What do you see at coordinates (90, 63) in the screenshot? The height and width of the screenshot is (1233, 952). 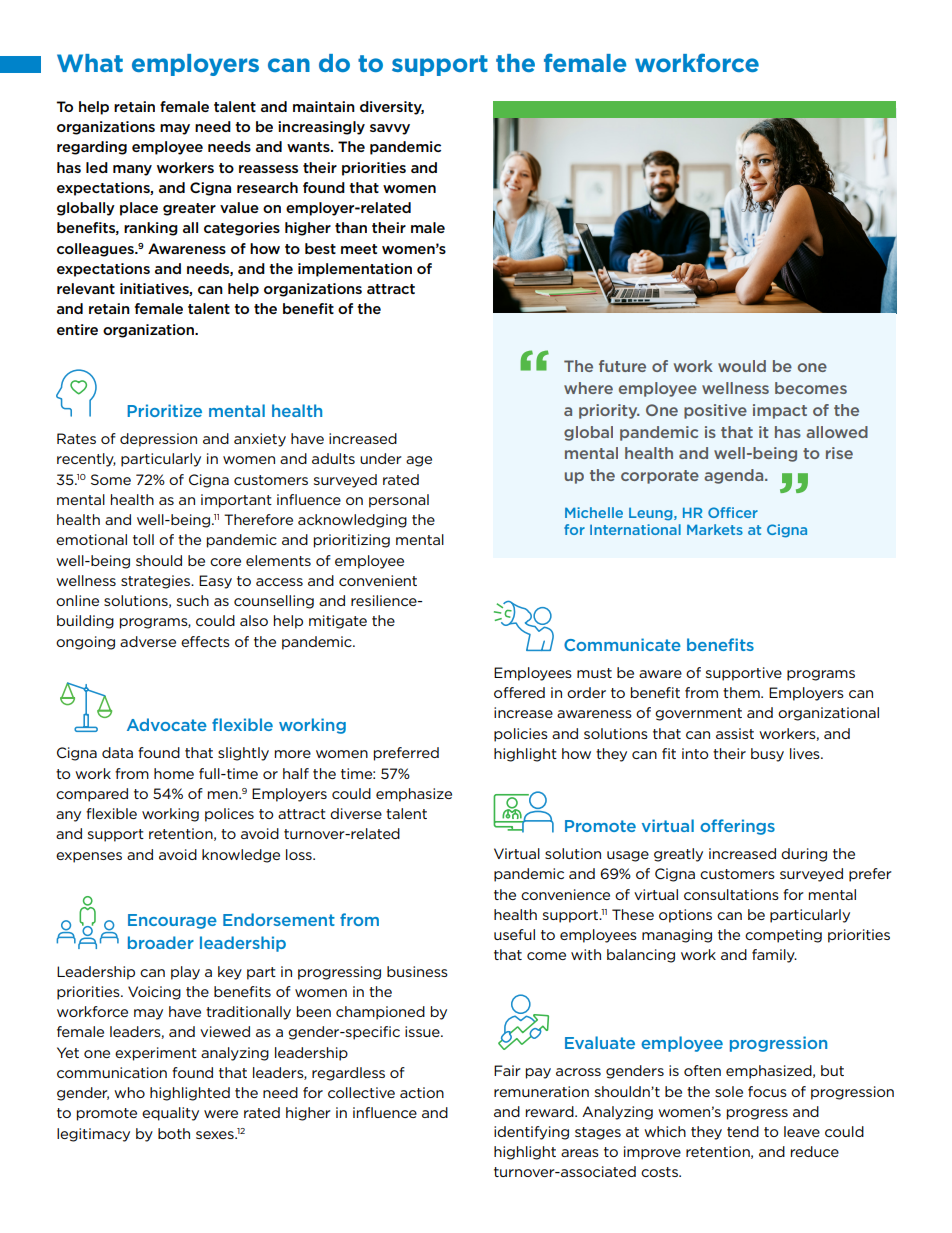 I see `What` at bounding box center [90, 63].
